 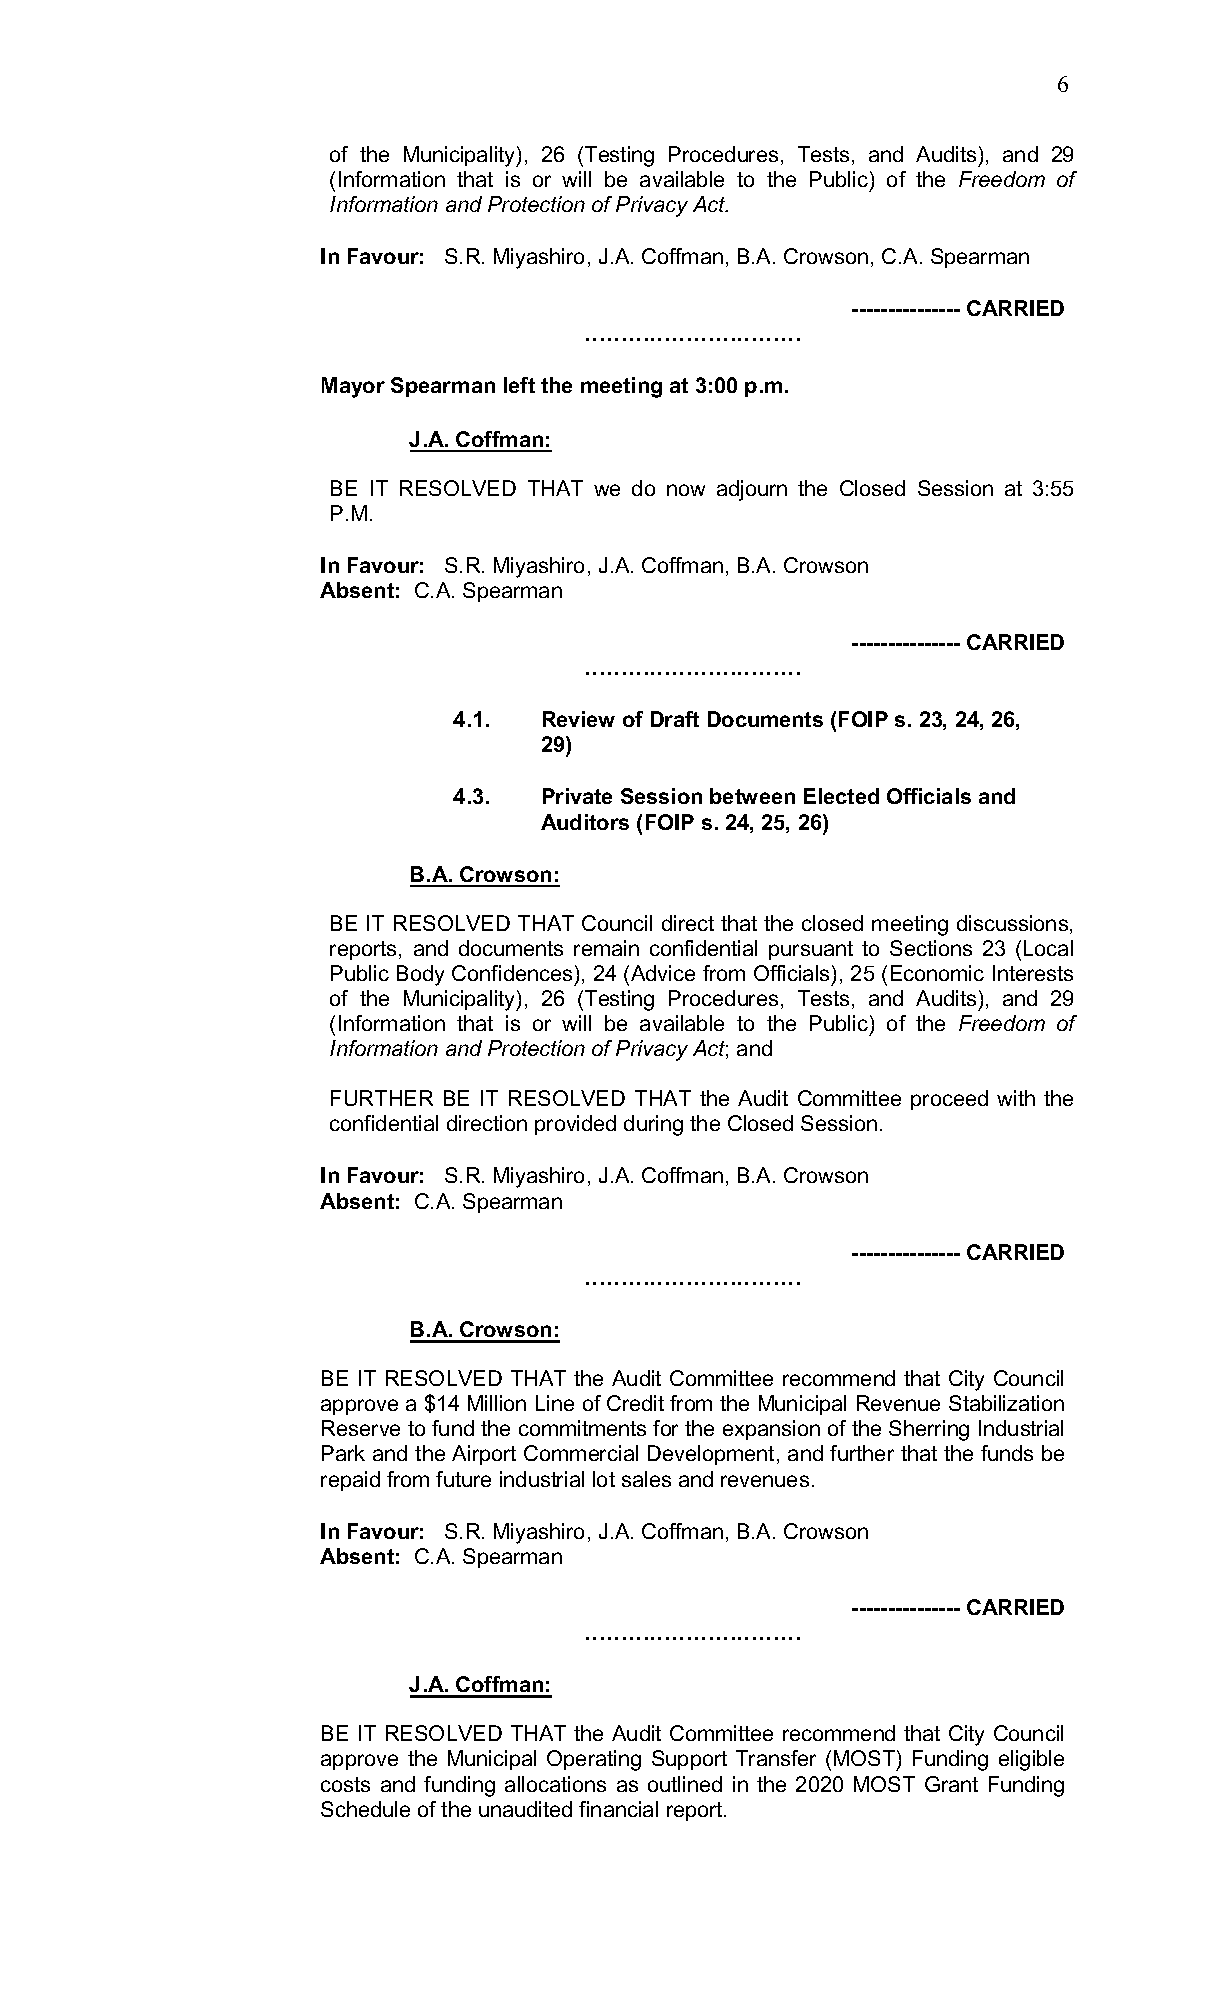 I want to click on Body, so click(x=420, y=975).
